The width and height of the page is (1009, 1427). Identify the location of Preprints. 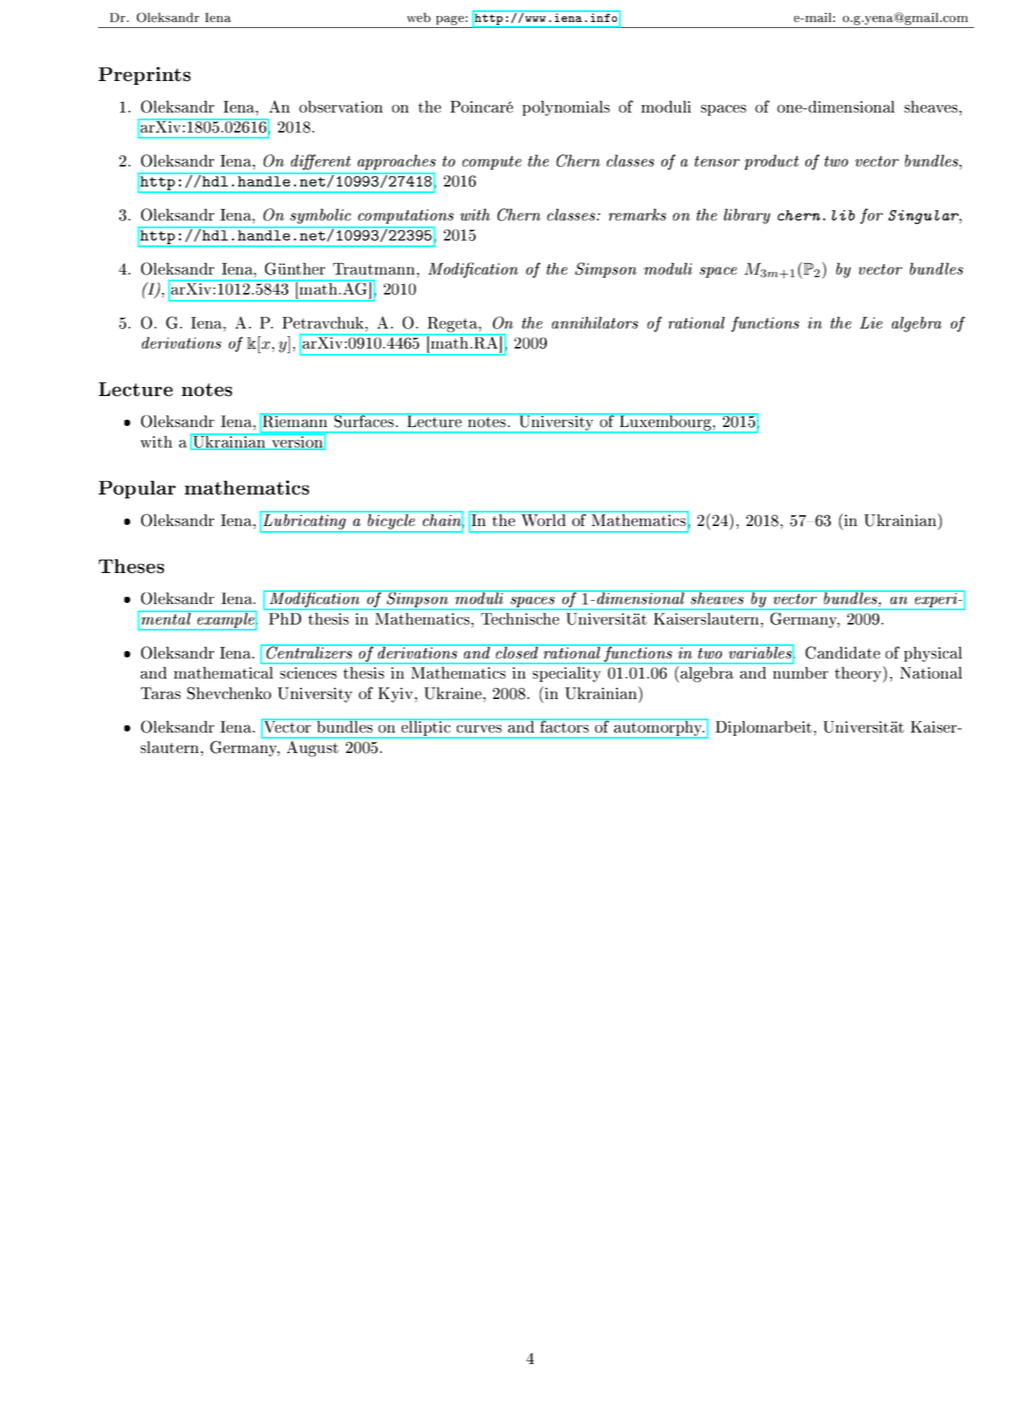
(144, 76).
